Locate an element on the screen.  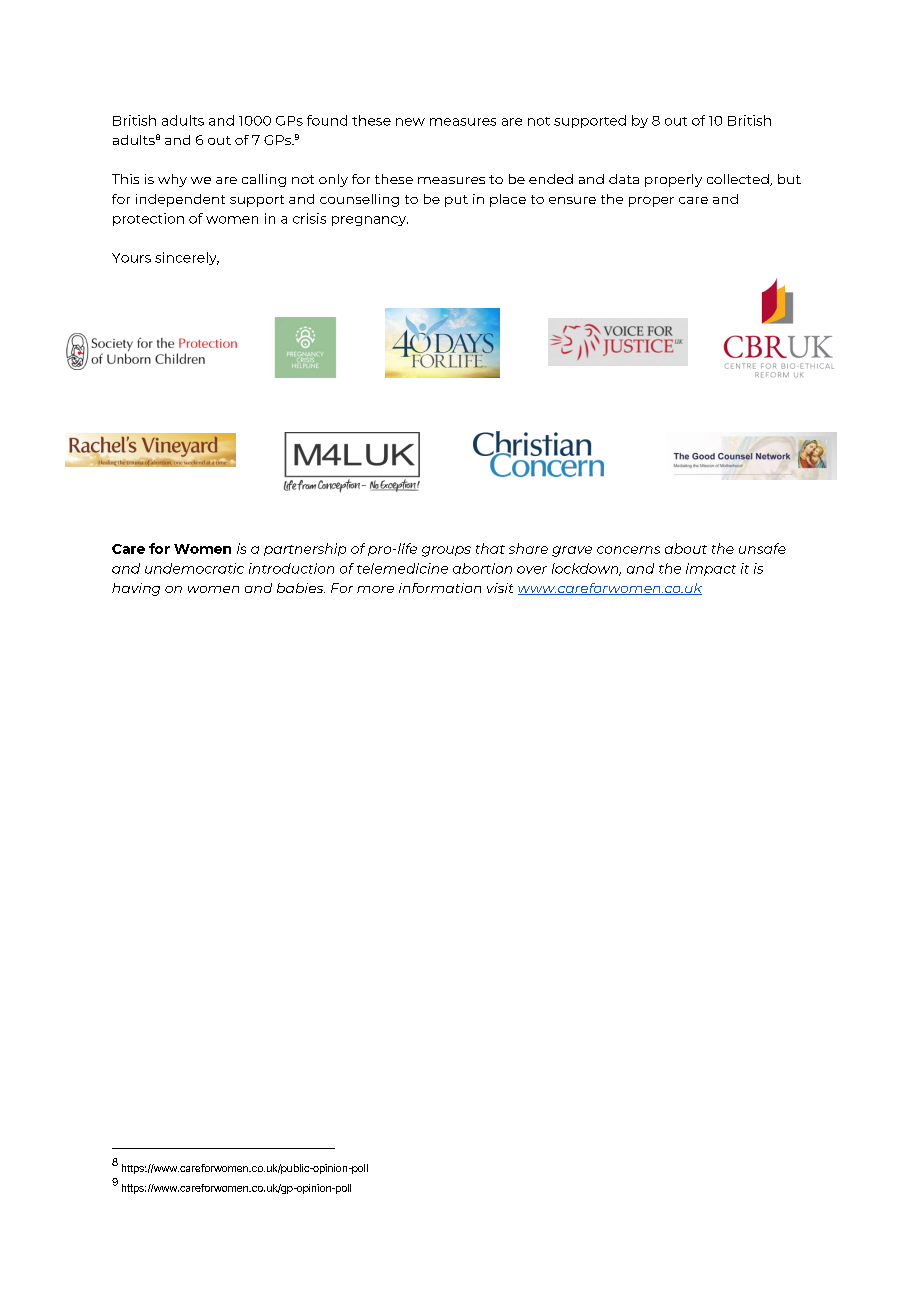
about is located at coordinates (686, 548).
